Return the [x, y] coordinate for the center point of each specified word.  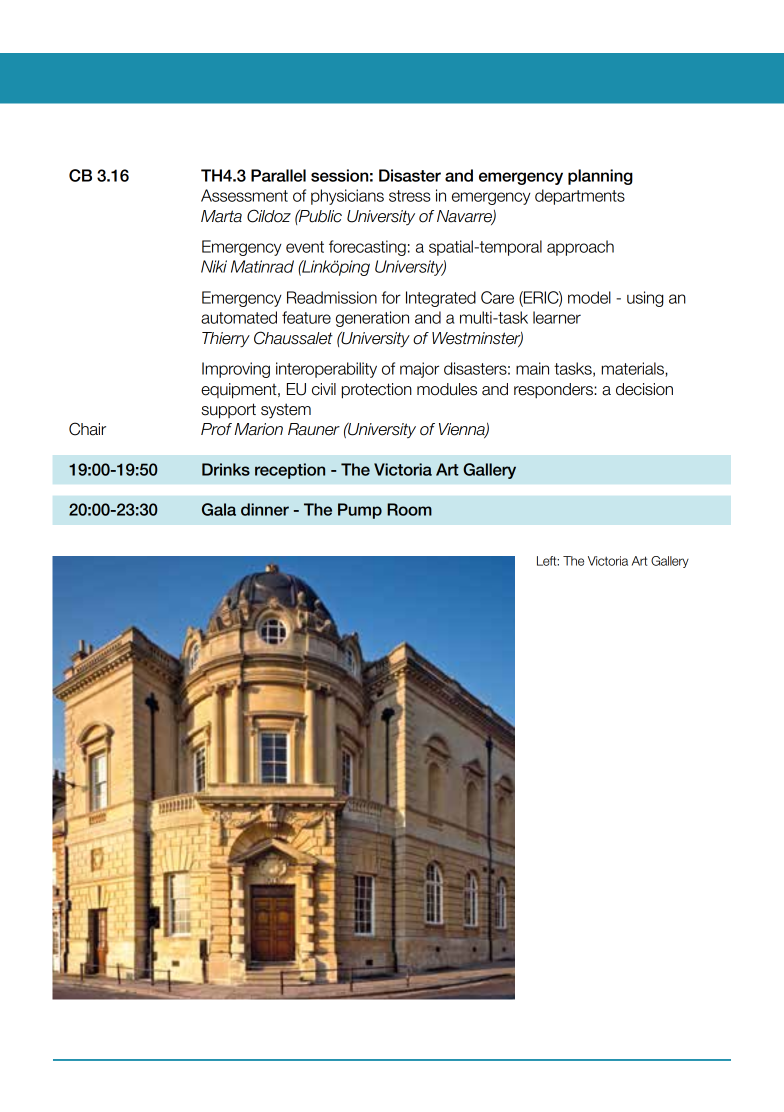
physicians [347, 197]
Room [409, 509]
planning [600, 177]
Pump [360, 511]
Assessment [244, 195]
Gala [219, 509]
